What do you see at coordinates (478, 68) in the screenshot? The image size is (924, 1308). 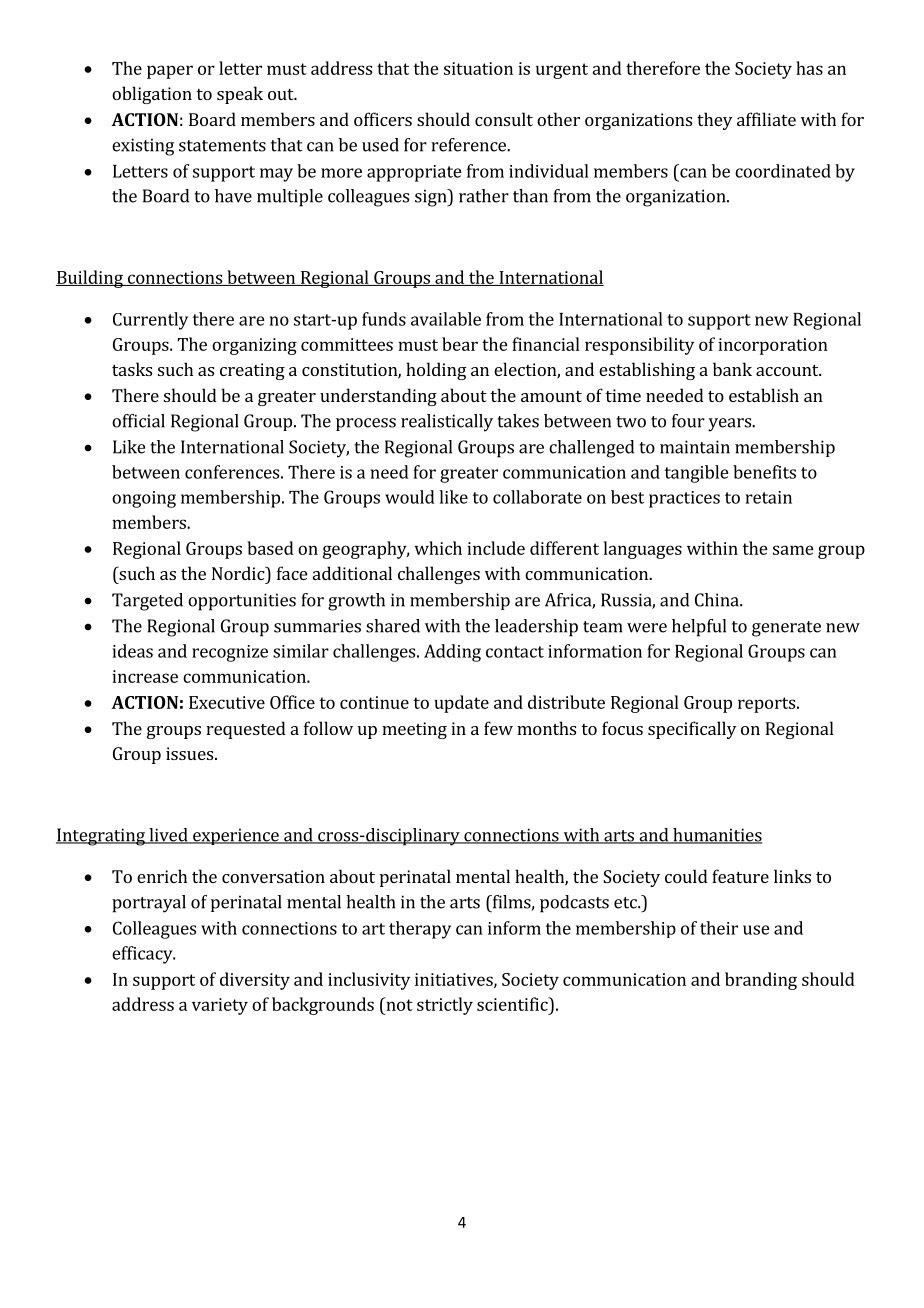 I see `situation` at bounding box center [478, 68].
